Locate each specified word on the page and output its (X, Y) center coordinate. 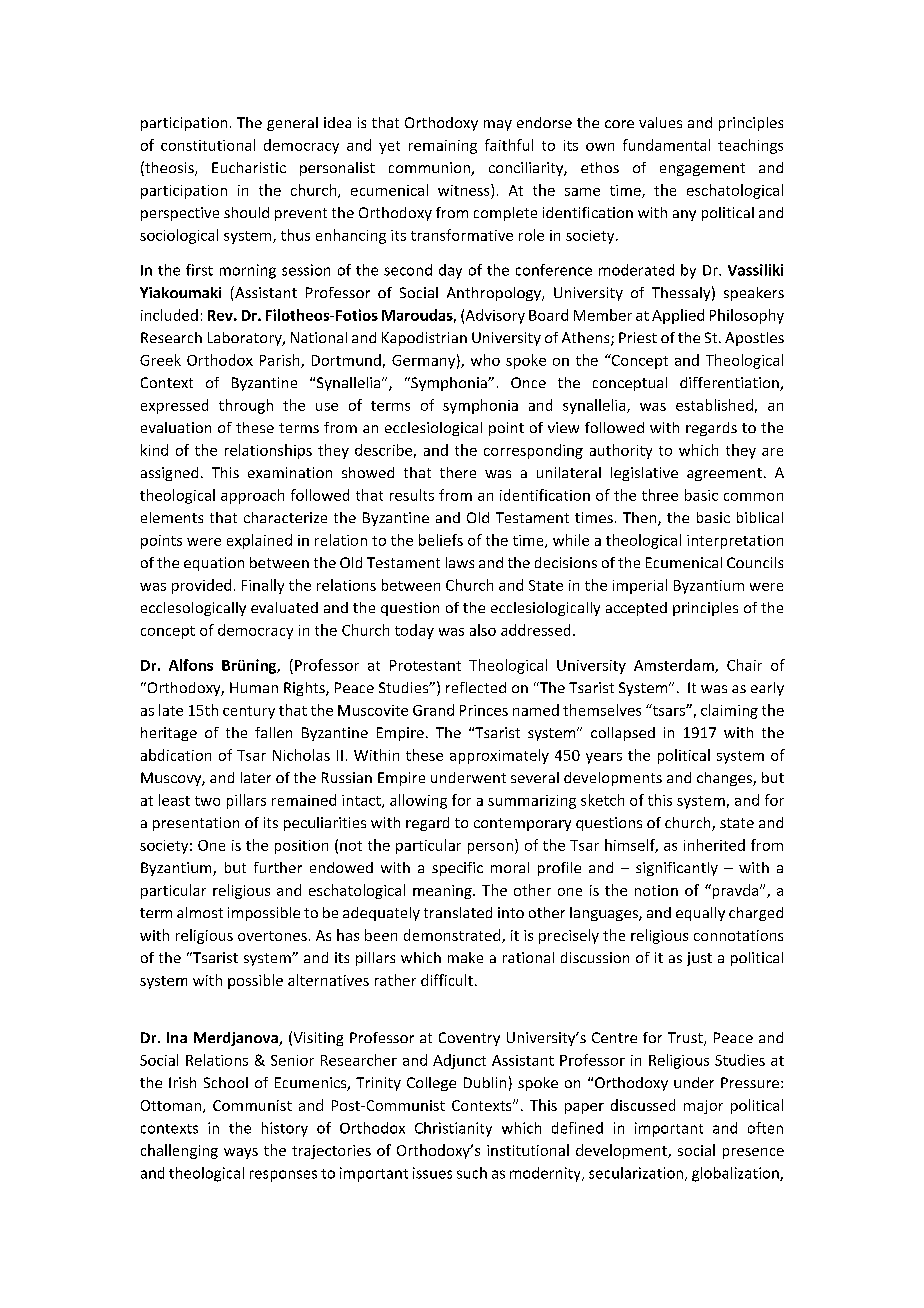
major (703, 1107)
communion (430, 169)
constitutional (208, 145)
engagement (702, 169)
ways (241, 1153)
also (483, 630)
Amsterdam (675, 666)
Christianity (453, 1129)
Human (254, 687)
